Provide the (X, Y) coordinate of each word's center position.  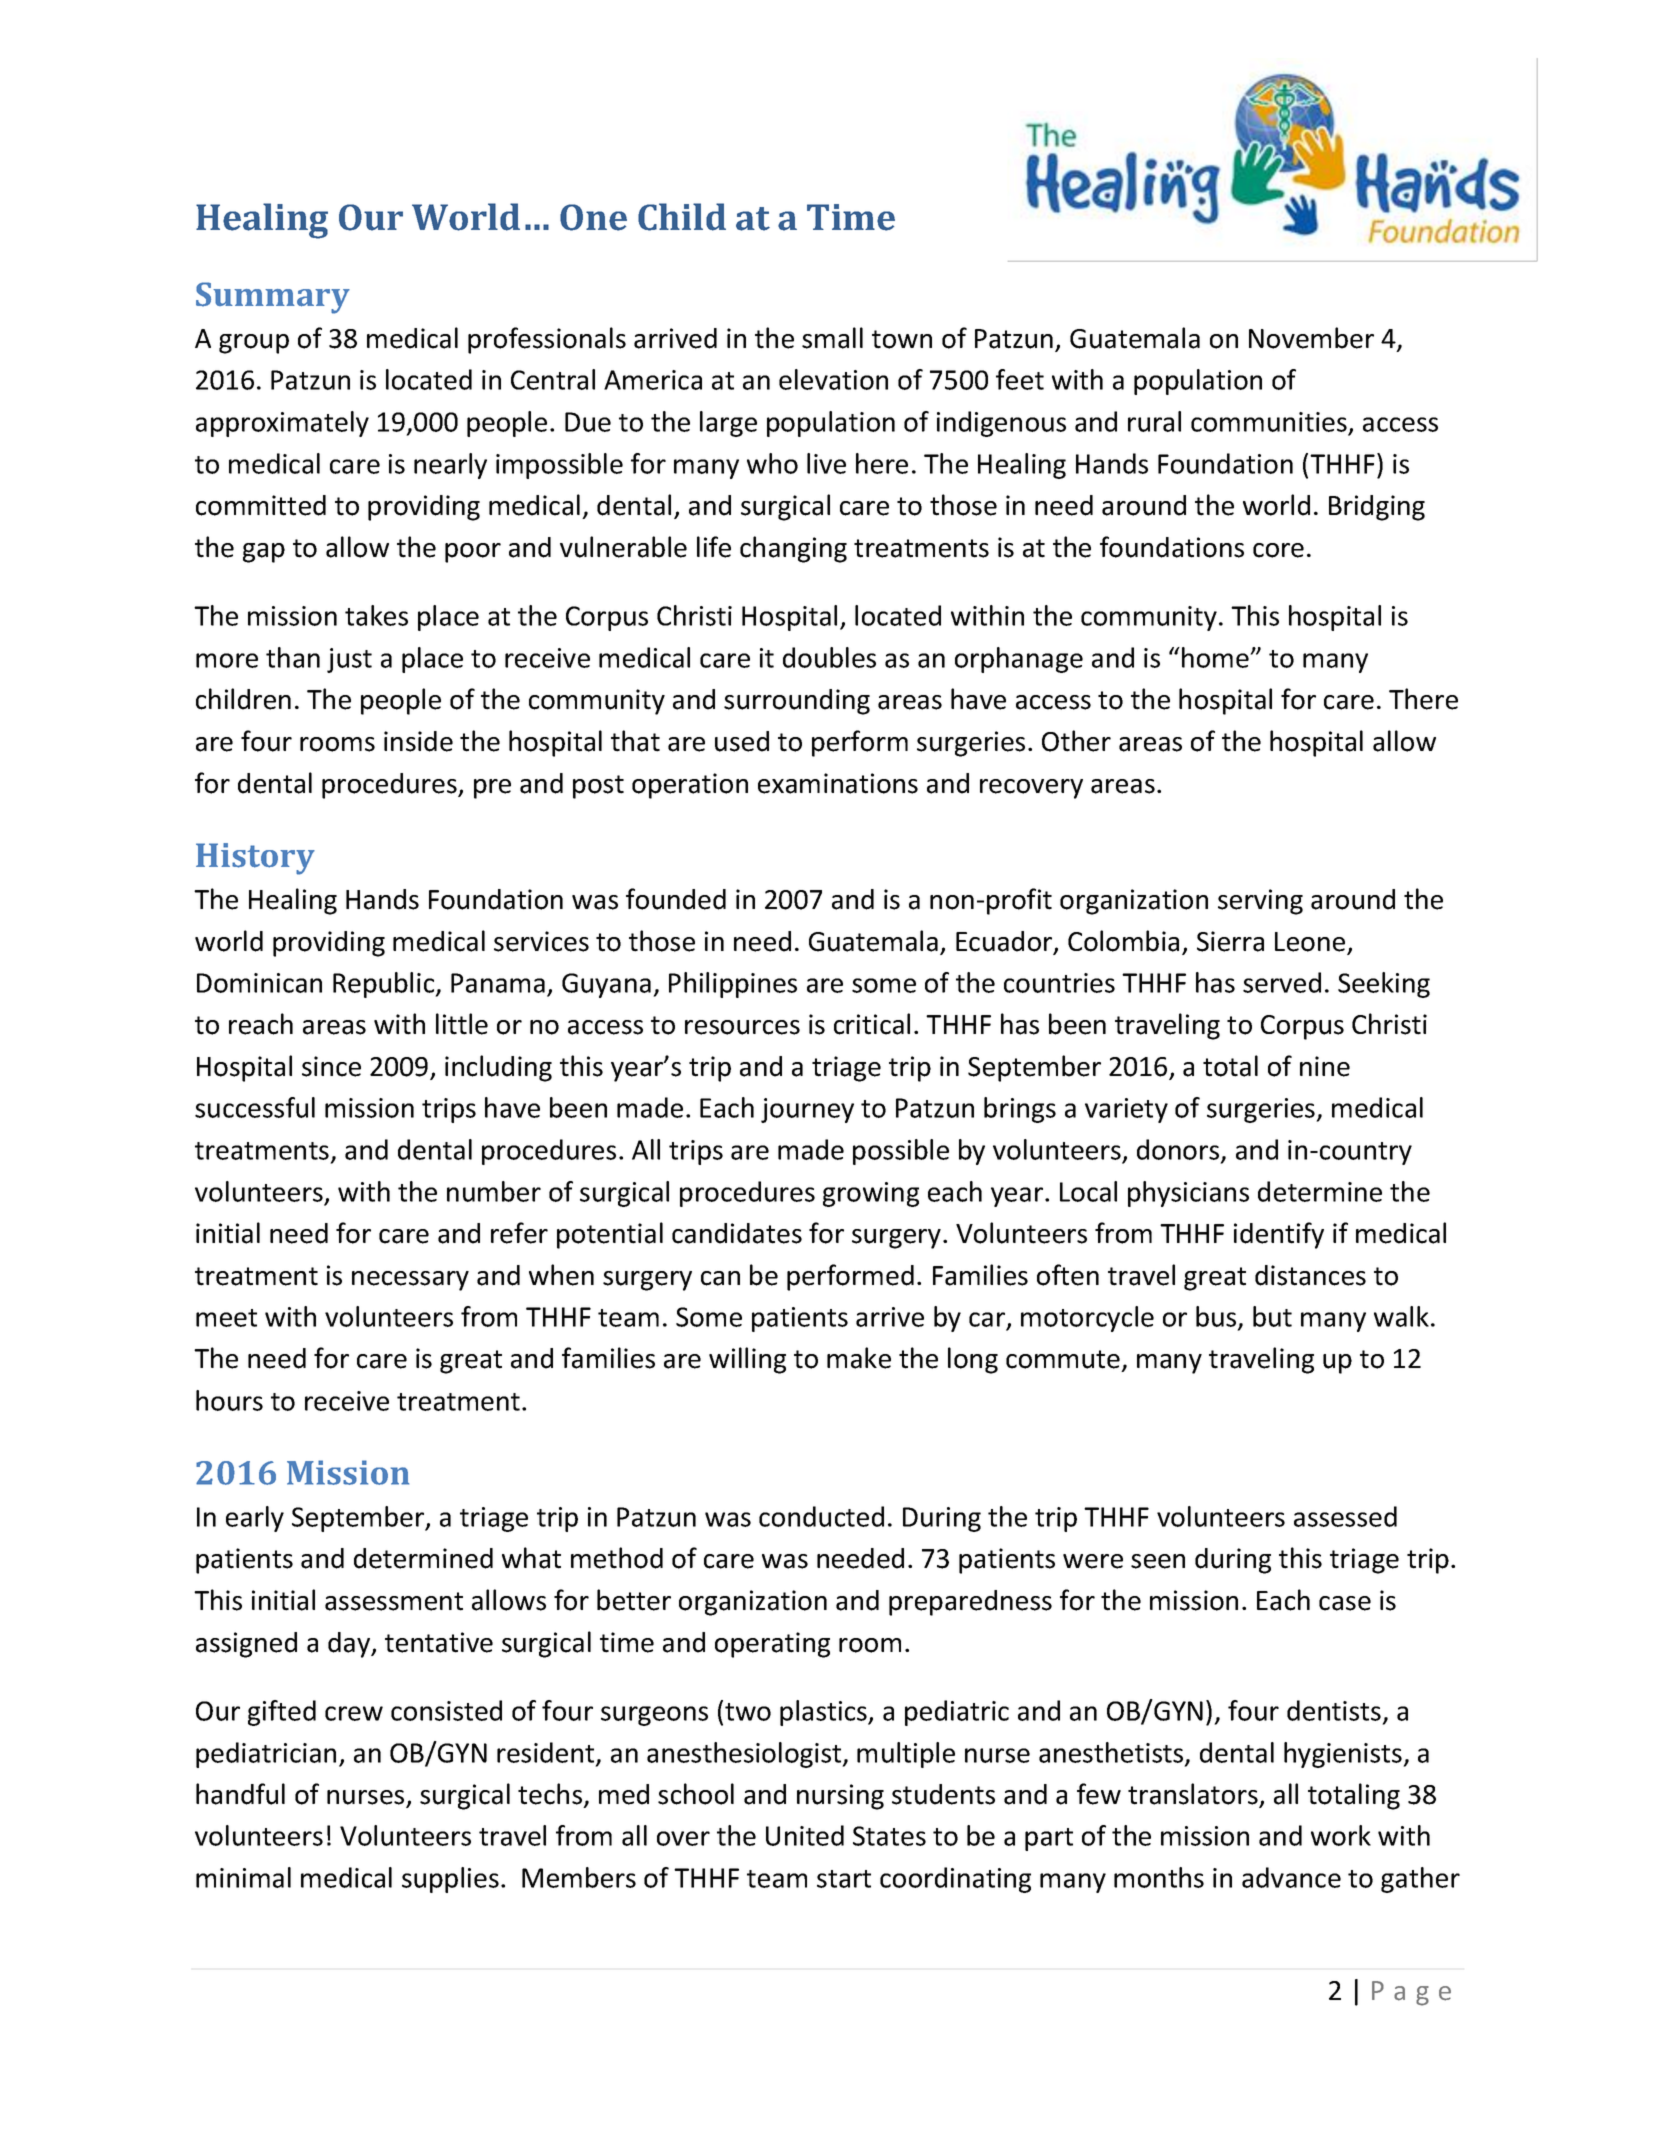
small (832, 338)
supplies (450, 1880)
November (1311, 338)
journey (807, 1110)
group (254, 344)
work (1341, 1835)
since (331, 1066)
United (805, 1835)
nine (1325, 1066)
